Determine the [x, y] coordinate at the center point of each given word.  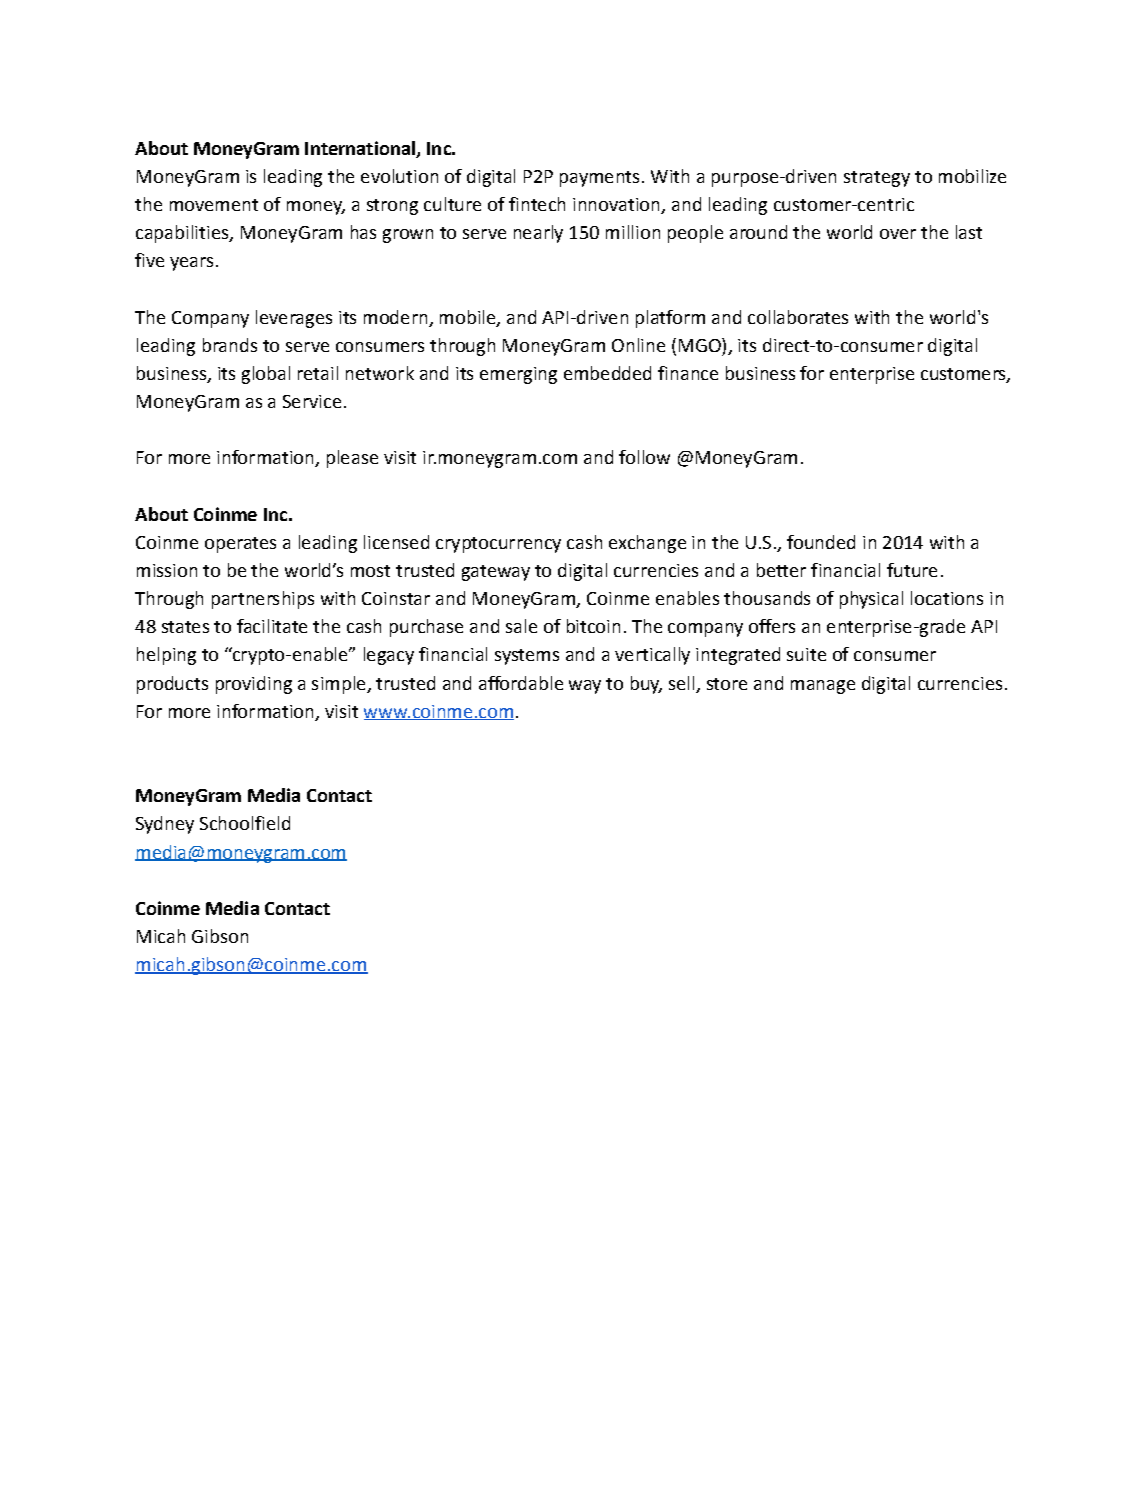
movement [214, 205]
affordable [521, 683]
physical [871, 600]
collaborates [798, 317]
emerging [518, 375]
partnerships [263, 600]
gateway [496, 573]
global [266, 375]
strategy [877, 179]
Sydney [165, 825]
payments [599, 179]
